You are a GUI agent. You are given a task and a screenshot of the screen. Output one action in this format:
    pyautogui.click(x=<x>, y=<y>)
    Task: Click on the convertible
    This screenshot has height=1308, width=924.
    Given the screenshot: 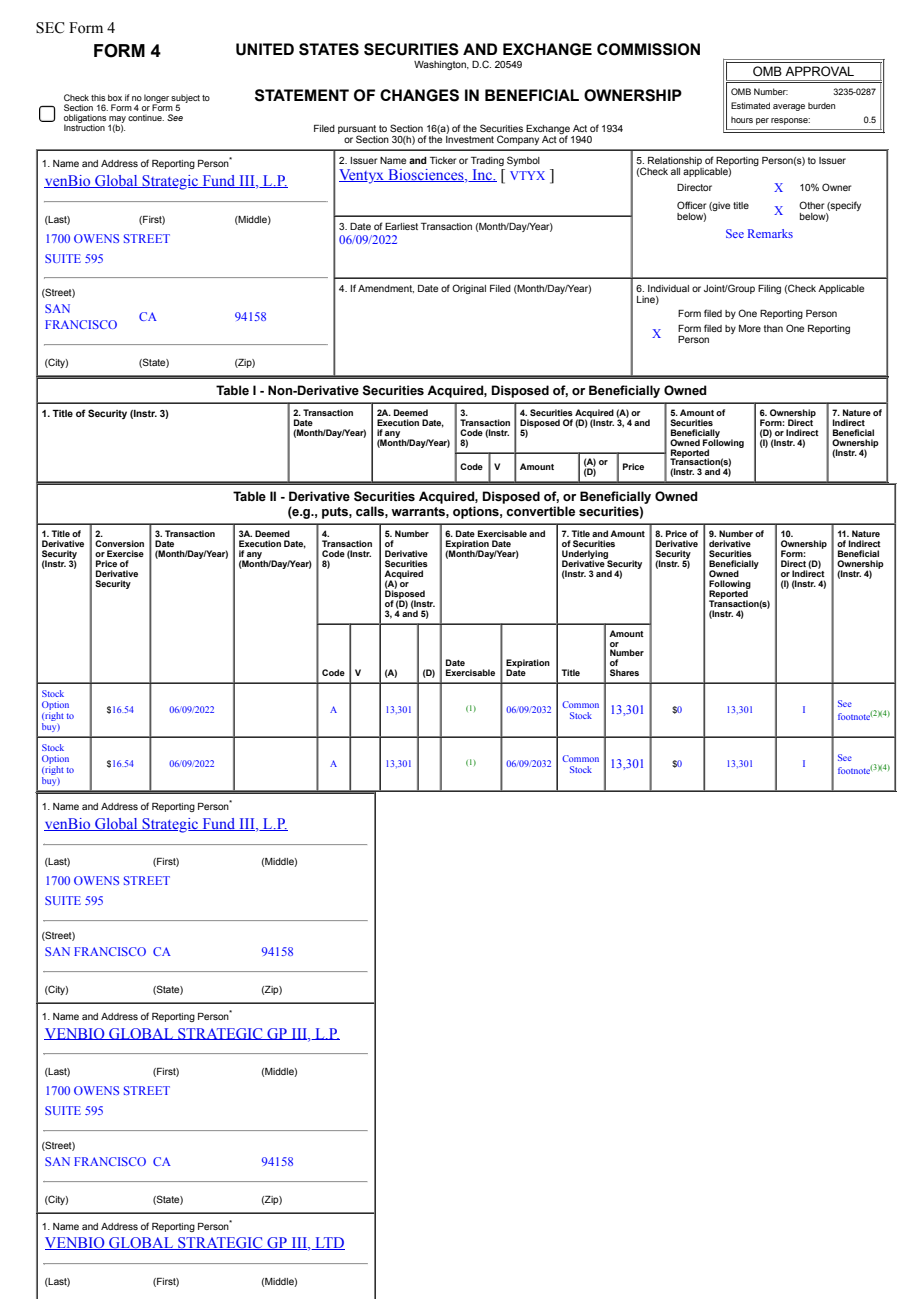 What is the action you would take?
    pyautogui.click(x=540, y=511)
